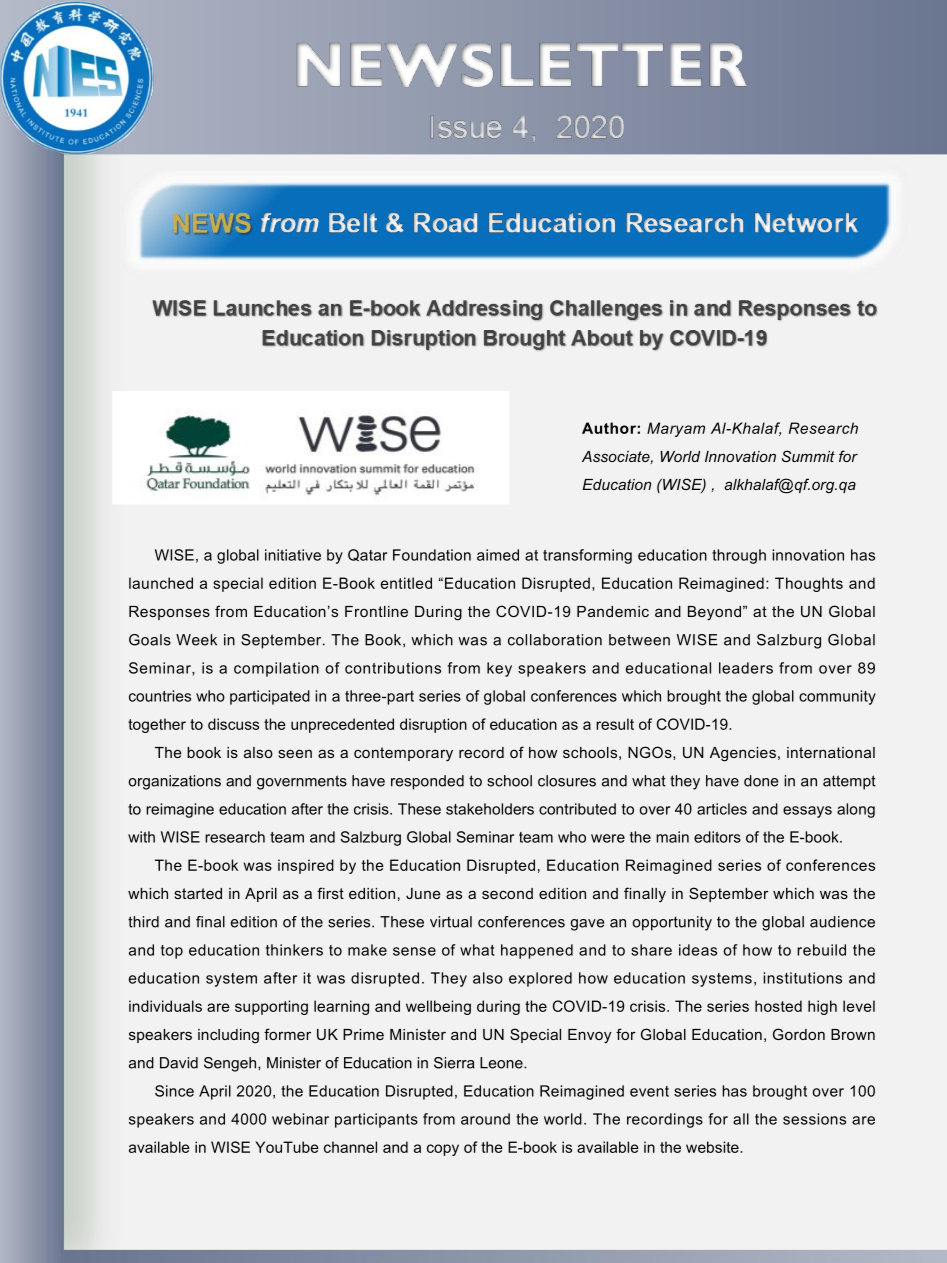 This screenshot has height=1263, width=947. Describe the element at coordinates (809, 584) in the screenshot. I see `Thoughts` at that location.
